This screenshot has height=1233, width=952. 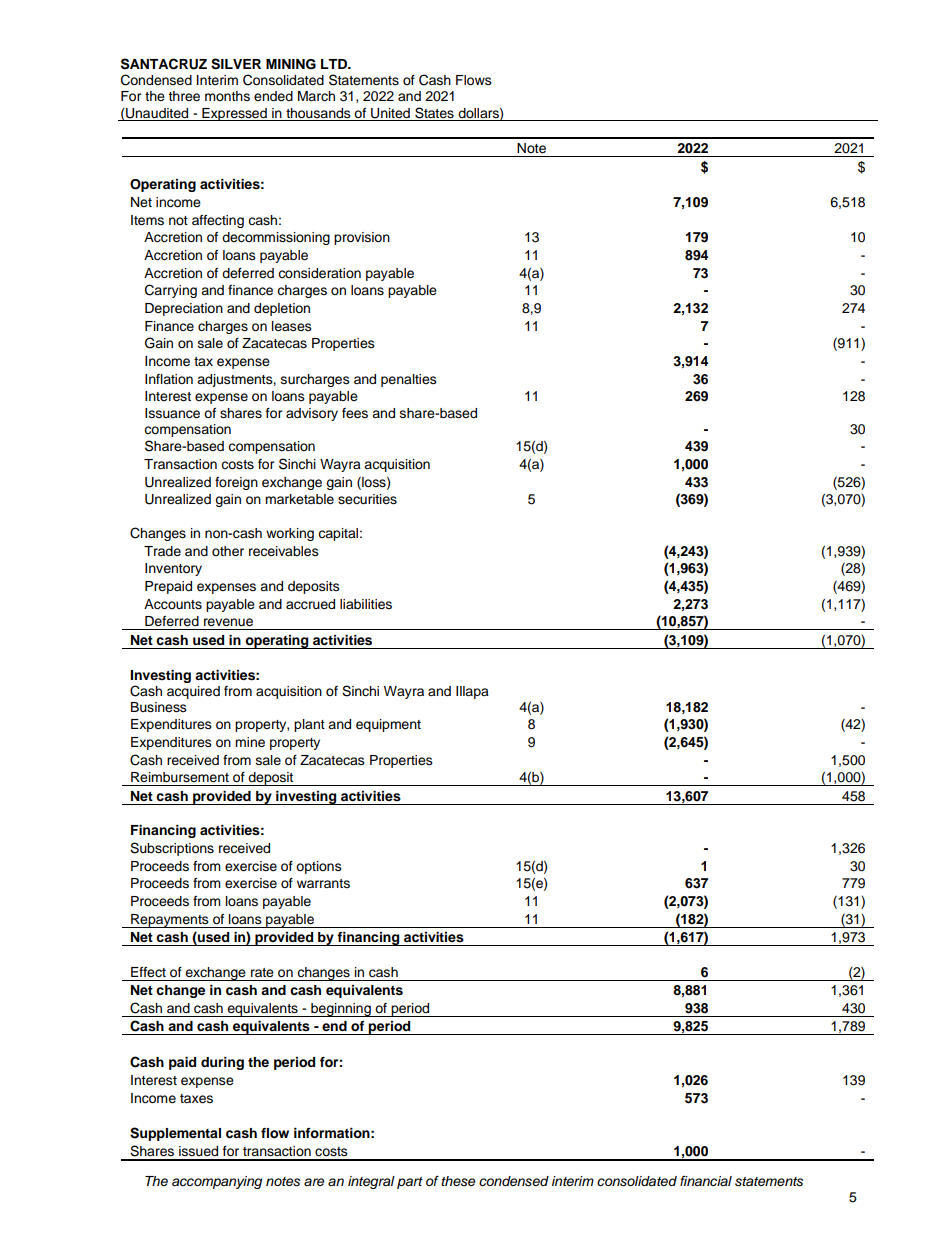 What do you see at coordinates (410, 1183) in the screenshot?
I see `part` at bounding box center [410, 1183].
